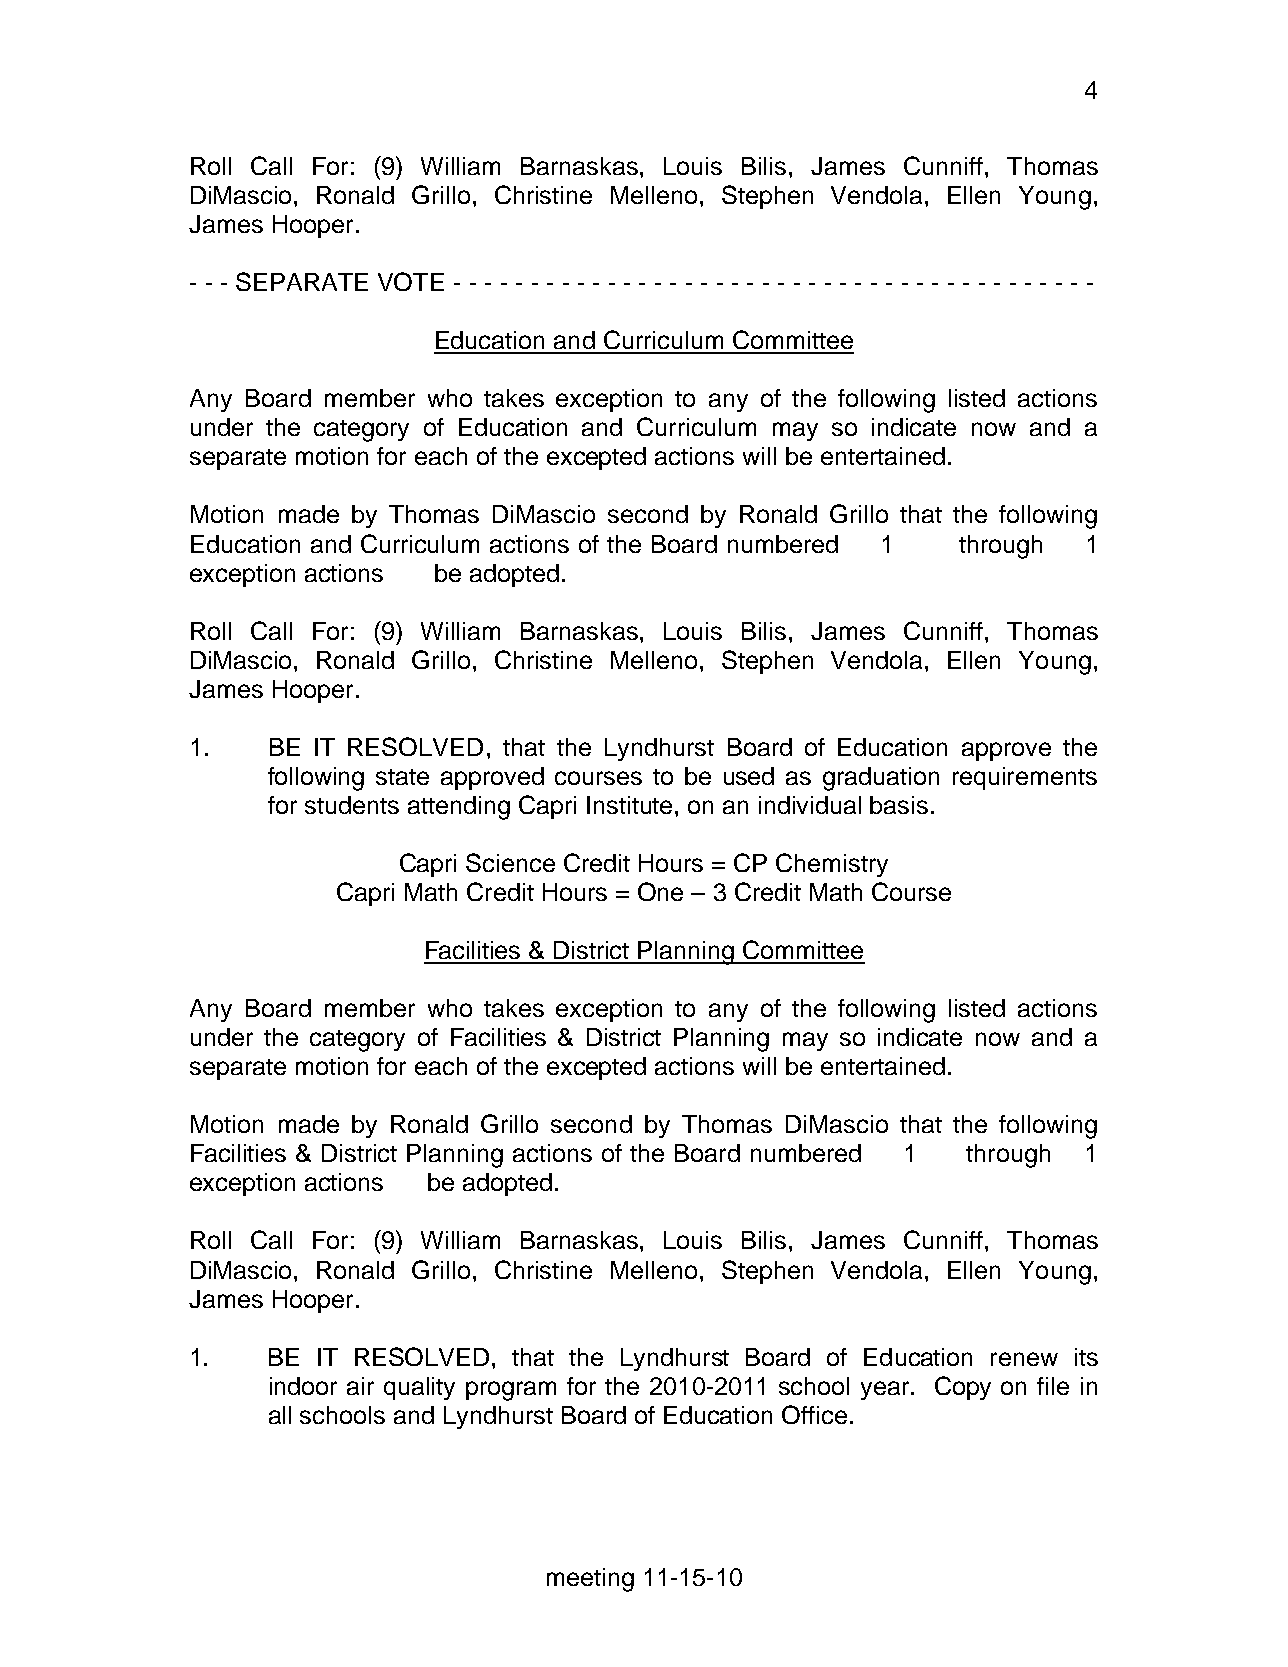 The height and width of the page is (1667, 1288). What do you see at coordinates (963, 1388) in the page?
I see `Copy` at bounding box center [963, 1388].
